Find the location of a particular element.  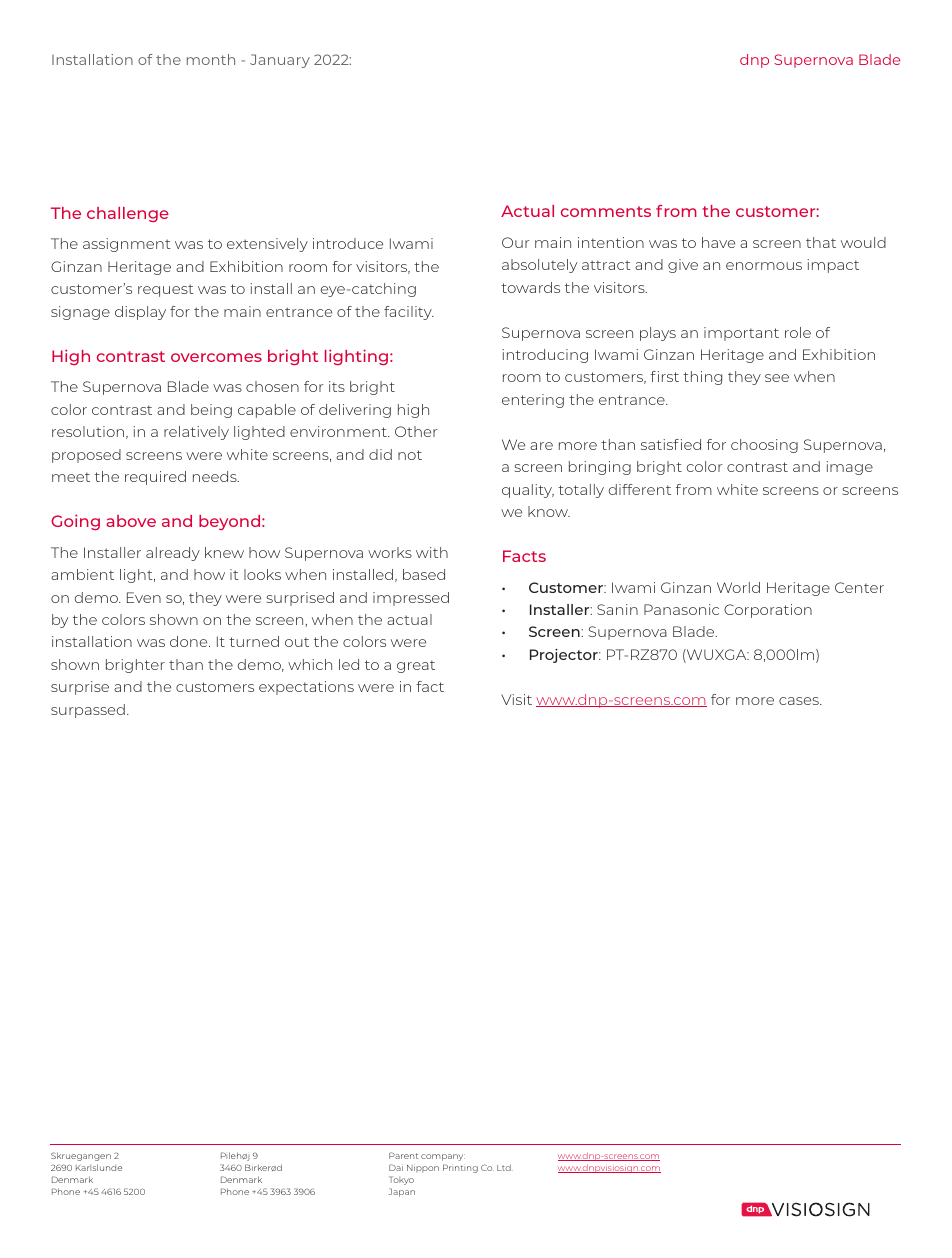

done is located at coordinates (190, 641).
